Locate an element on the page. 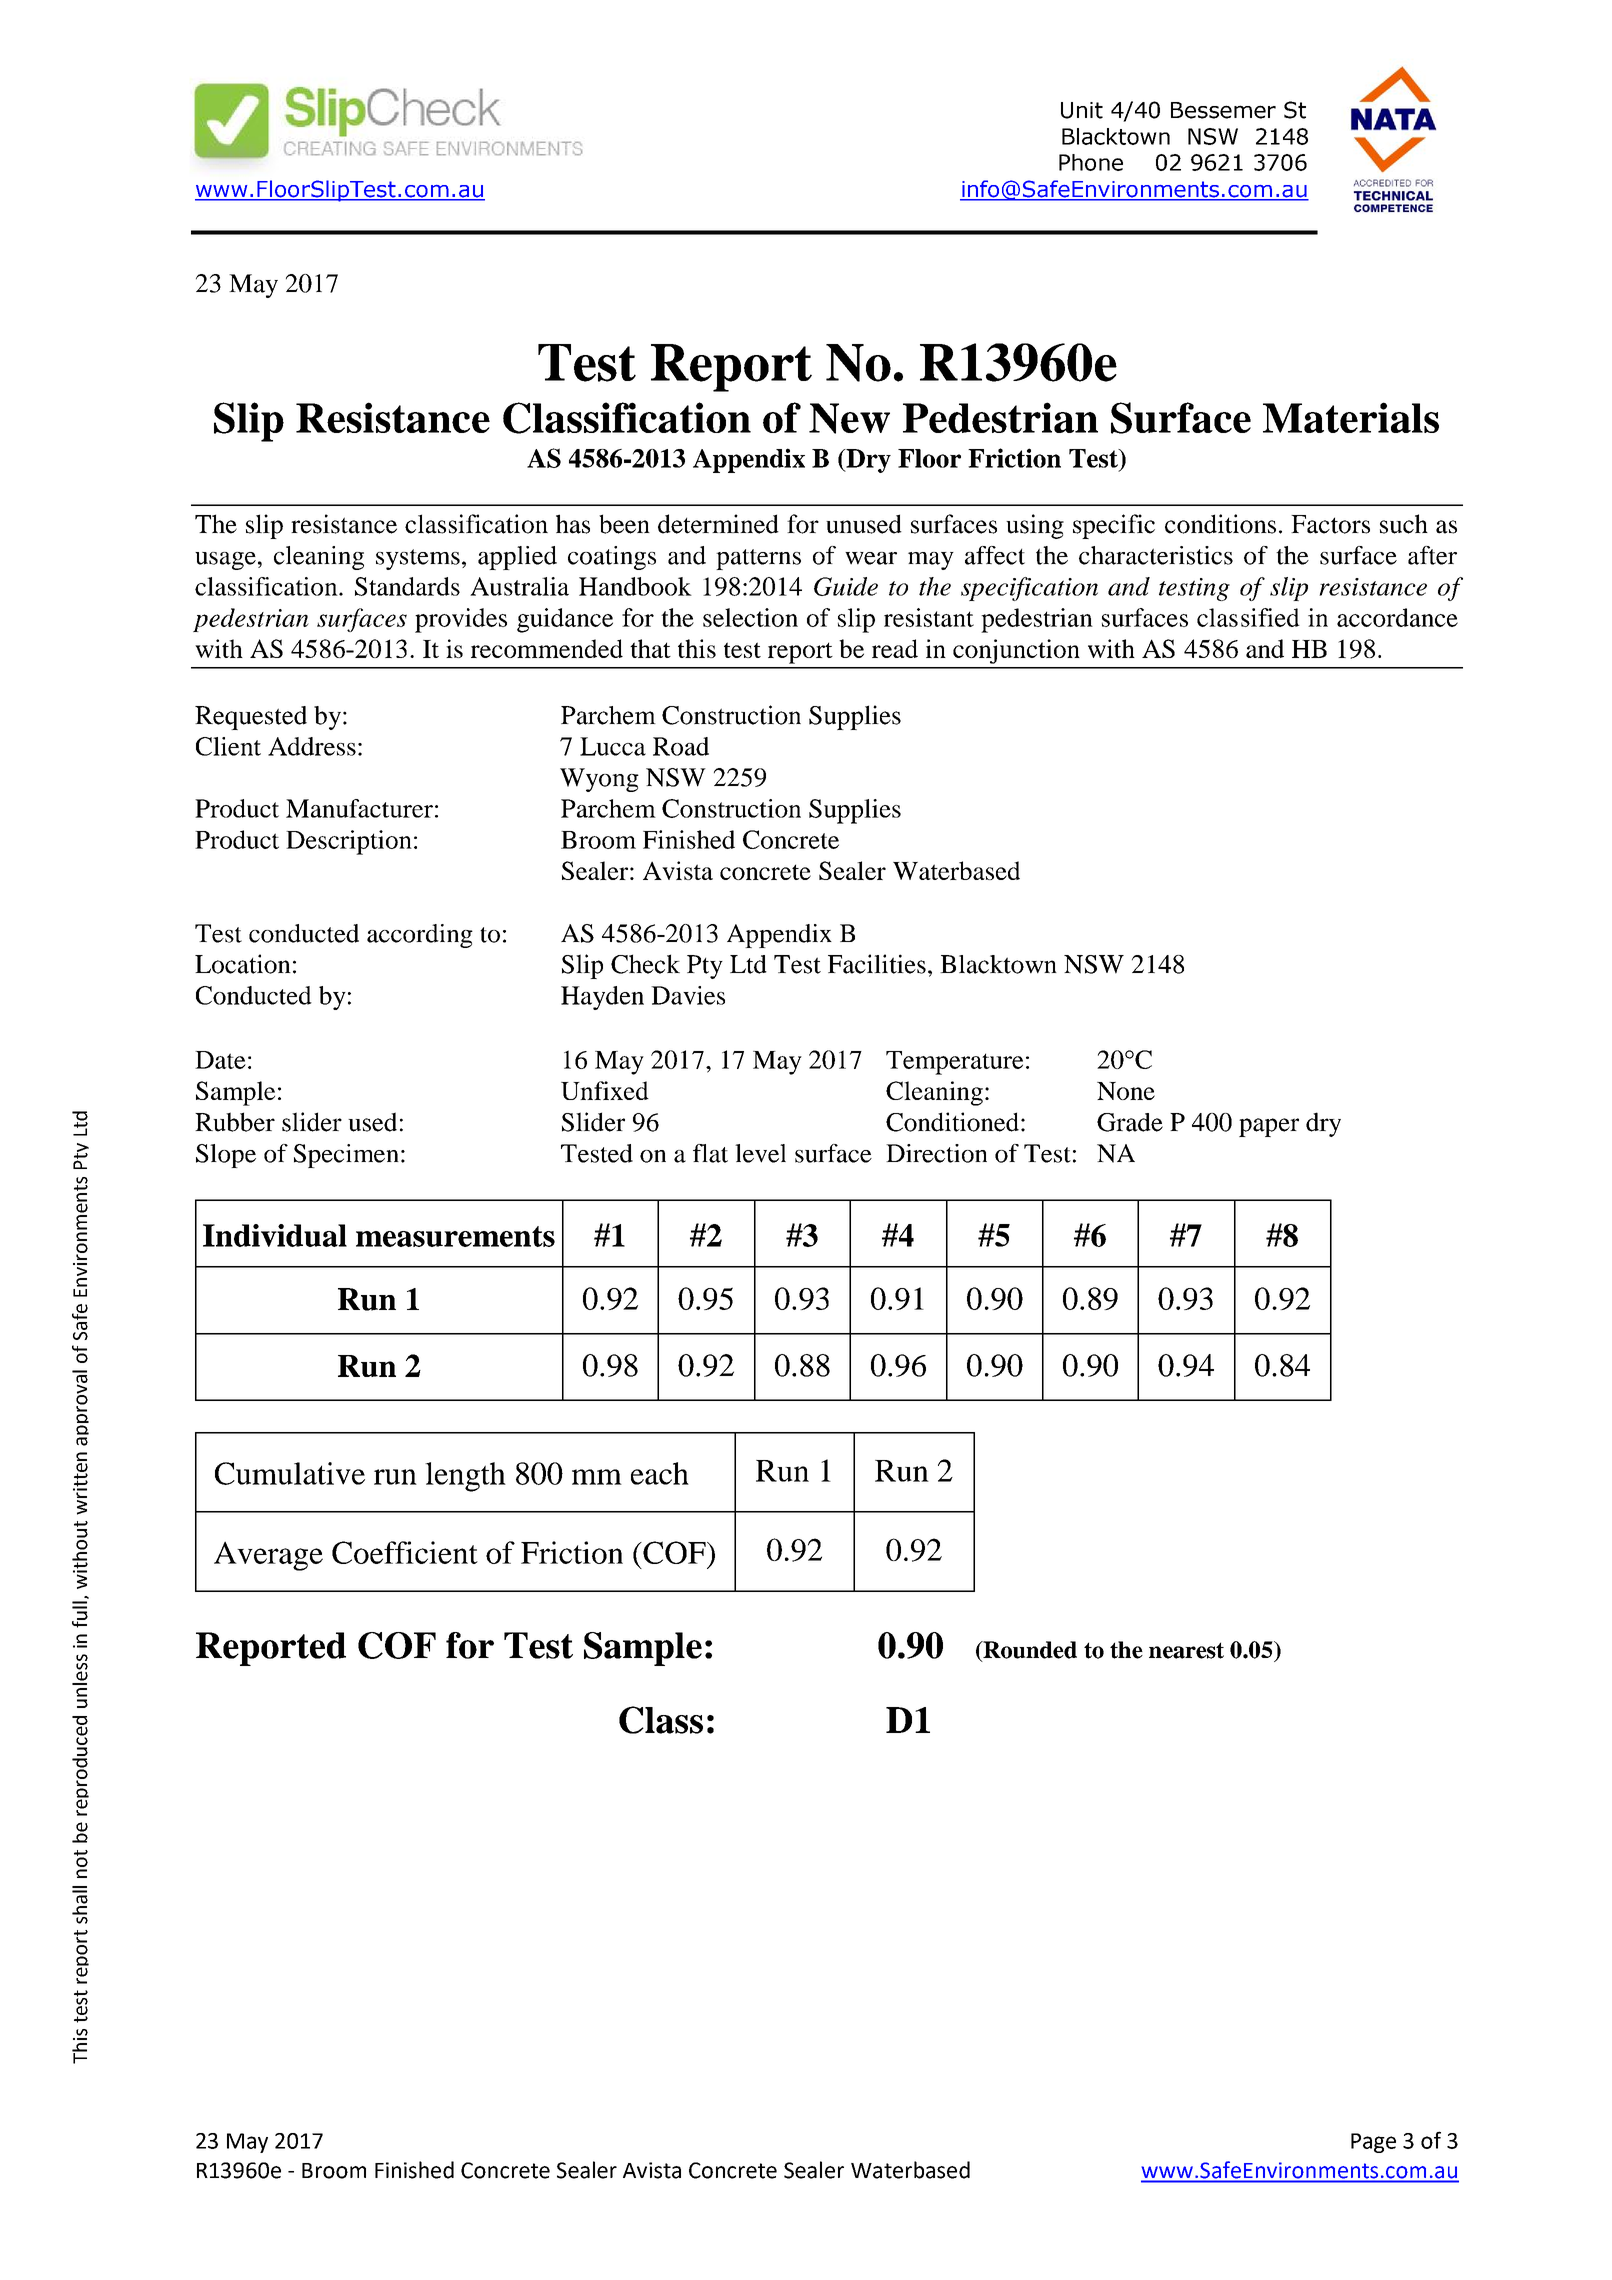  systems is located at coordinates (418, 559).
